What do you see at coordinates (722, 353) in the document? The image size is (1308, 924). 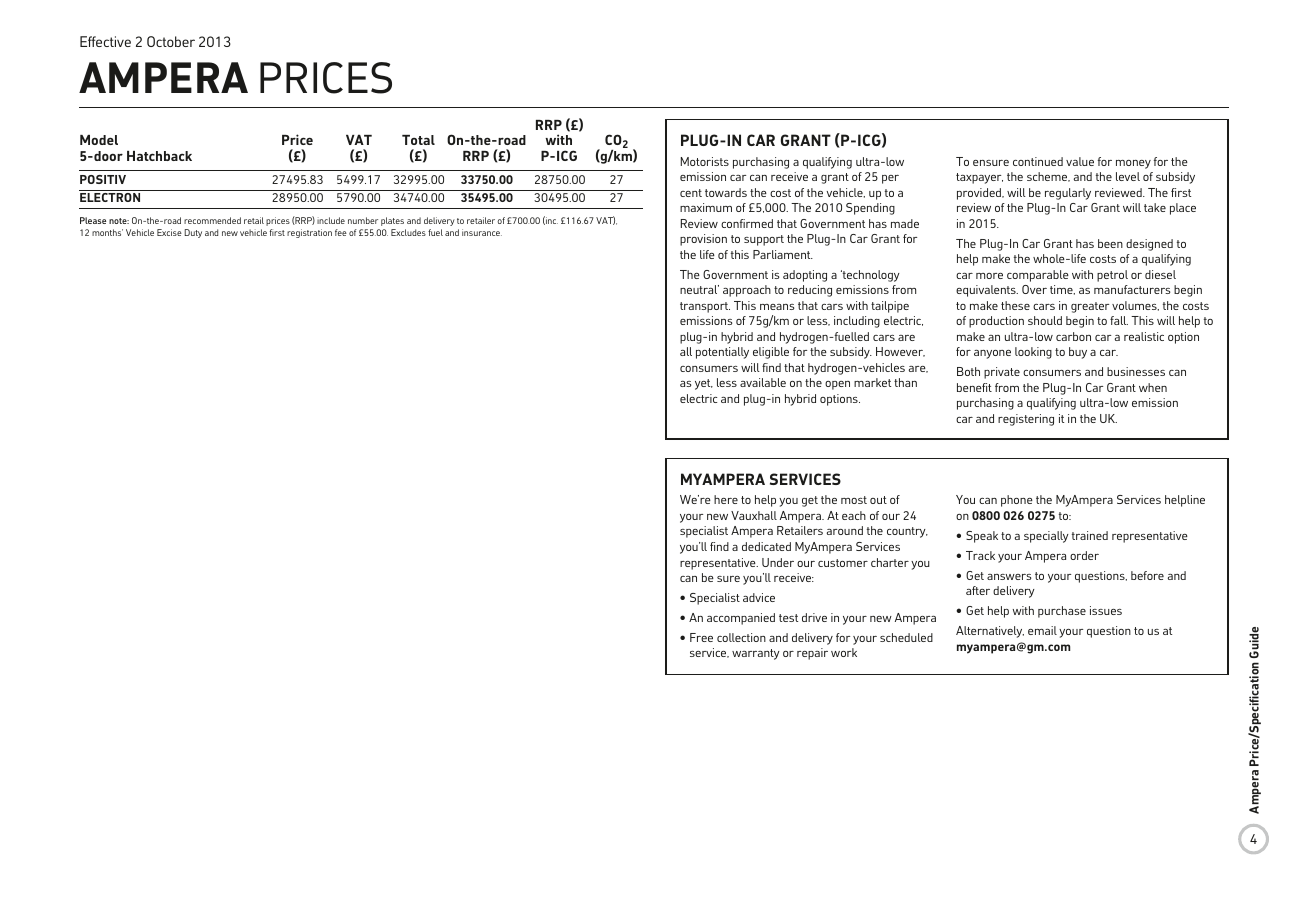 I see `potentially` at bounding box center [722, 353].
